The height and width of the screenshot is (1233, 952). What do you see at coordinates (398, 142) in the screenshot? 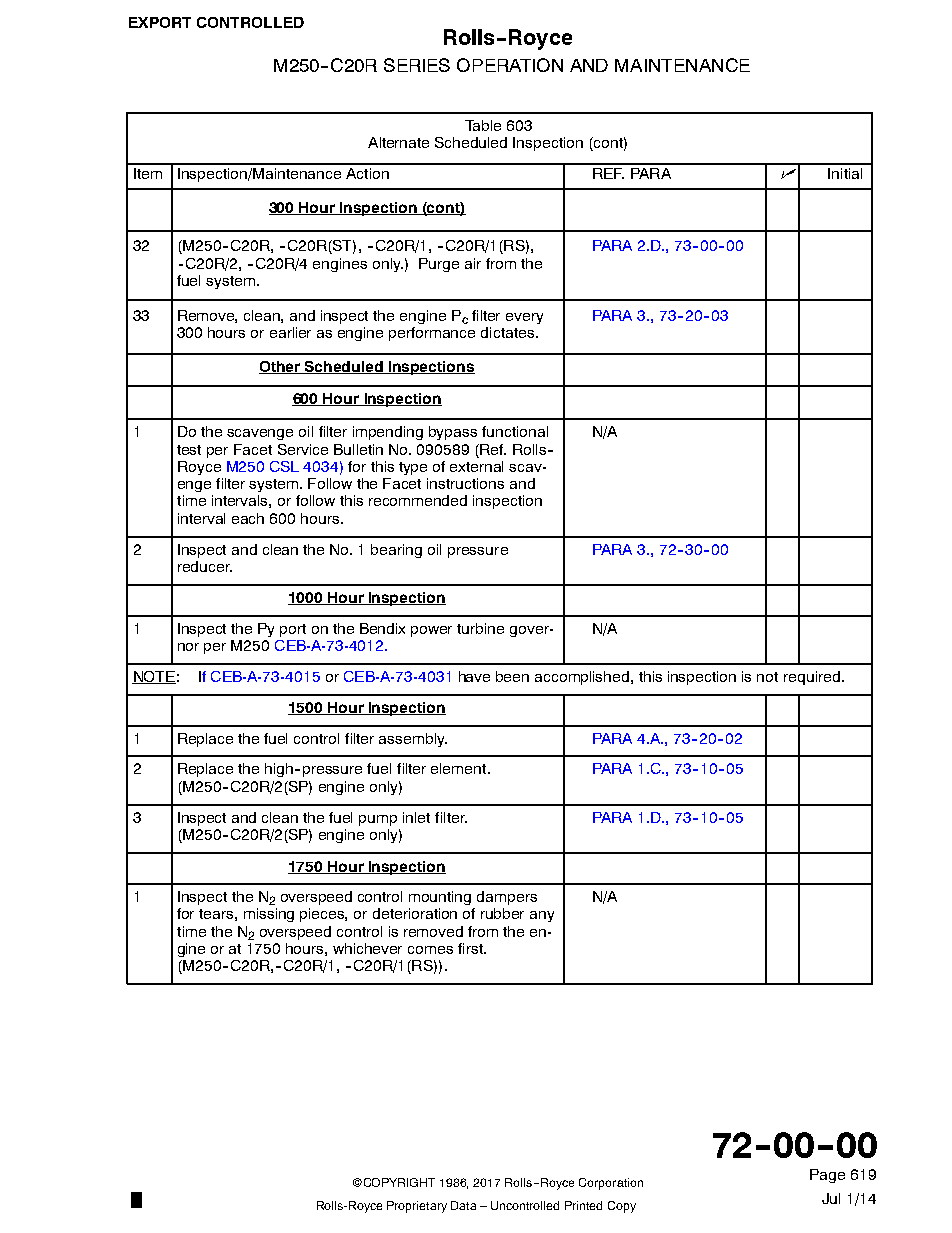
I see `Alternate` at bounding box center [398, 142].
